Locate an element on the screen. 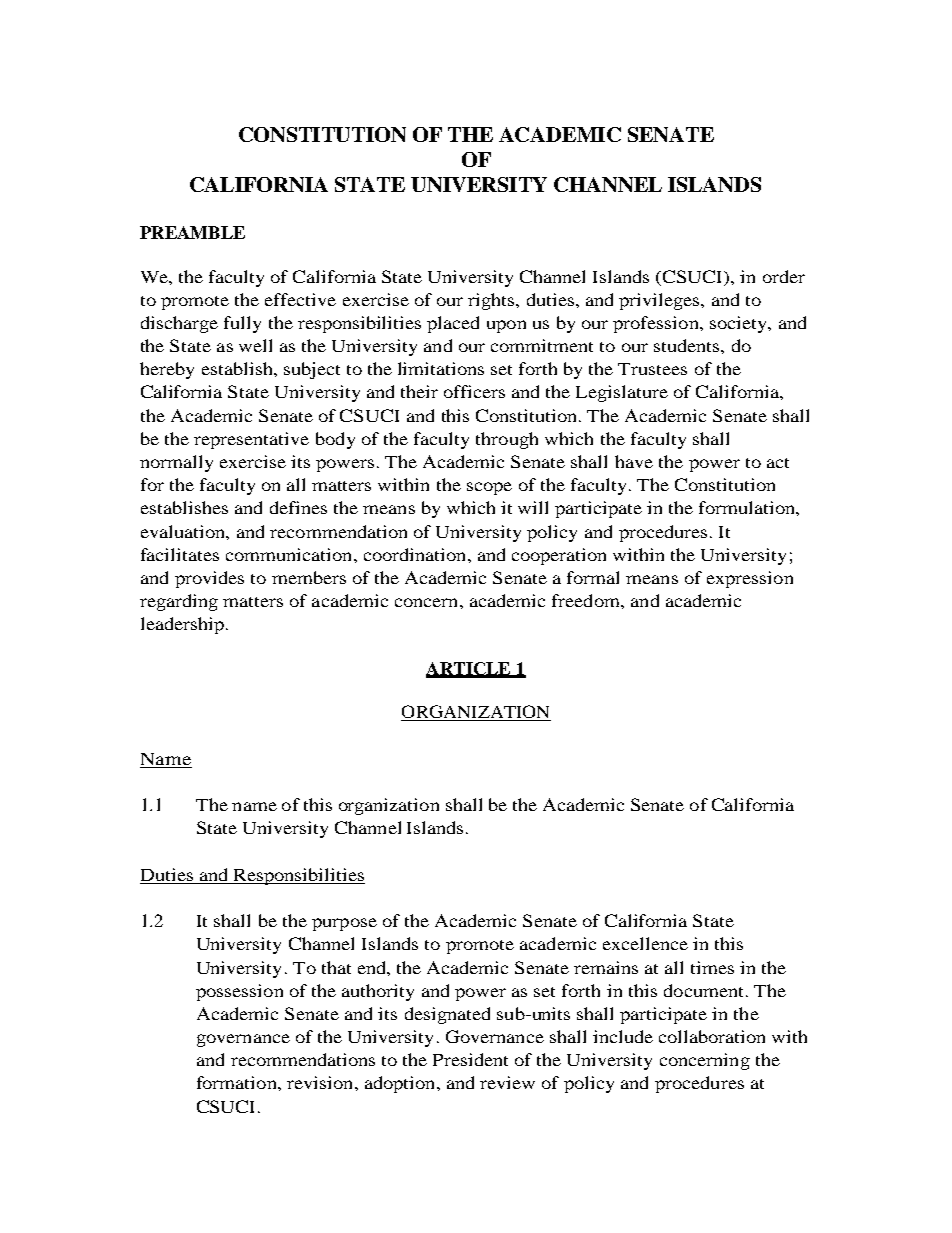  PREAMBLE is located at coordinates (192, 232).
